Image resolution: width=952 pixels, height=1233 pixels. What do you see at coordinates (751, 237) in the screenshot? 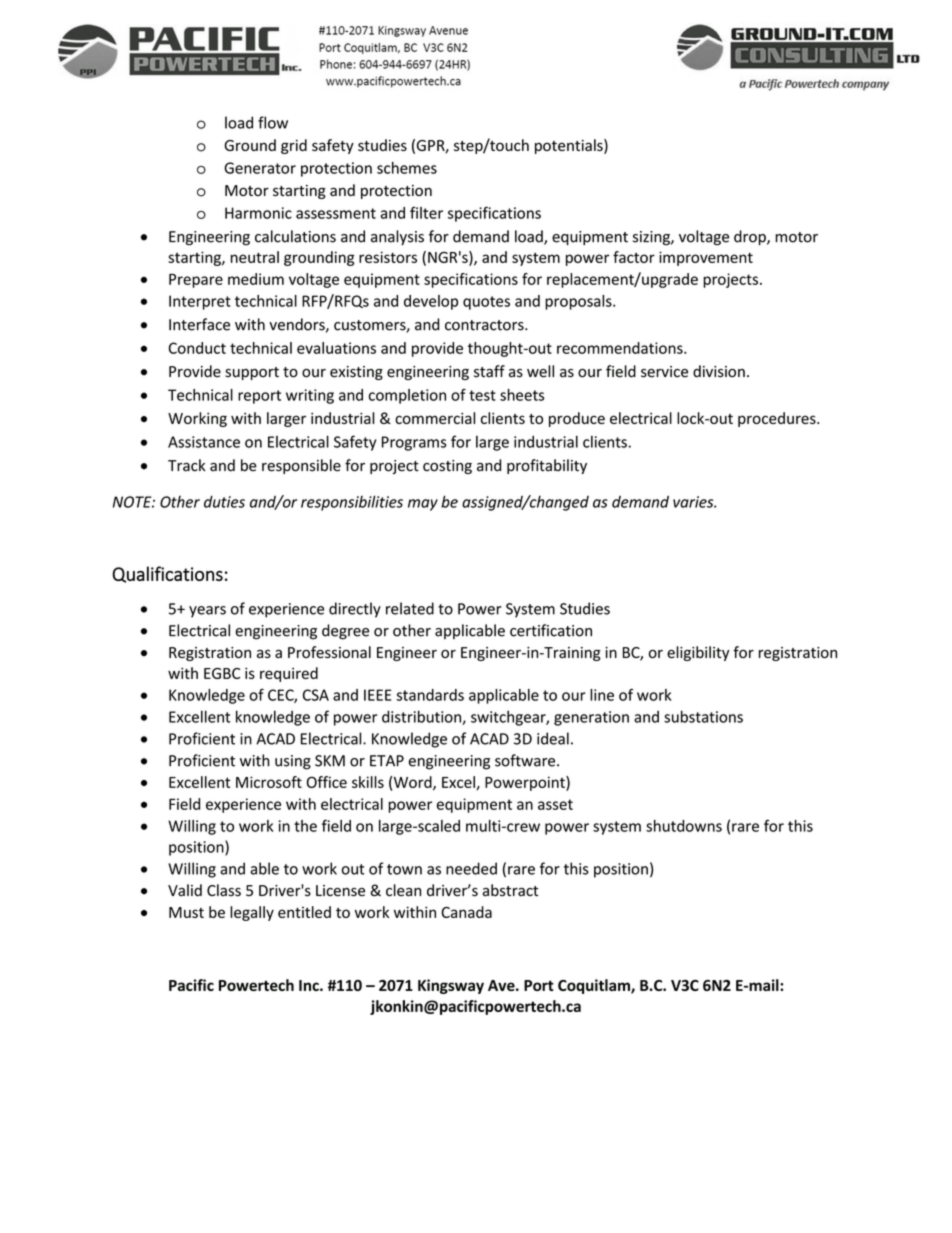
I see `drop` at bounding box center [751, 237].
